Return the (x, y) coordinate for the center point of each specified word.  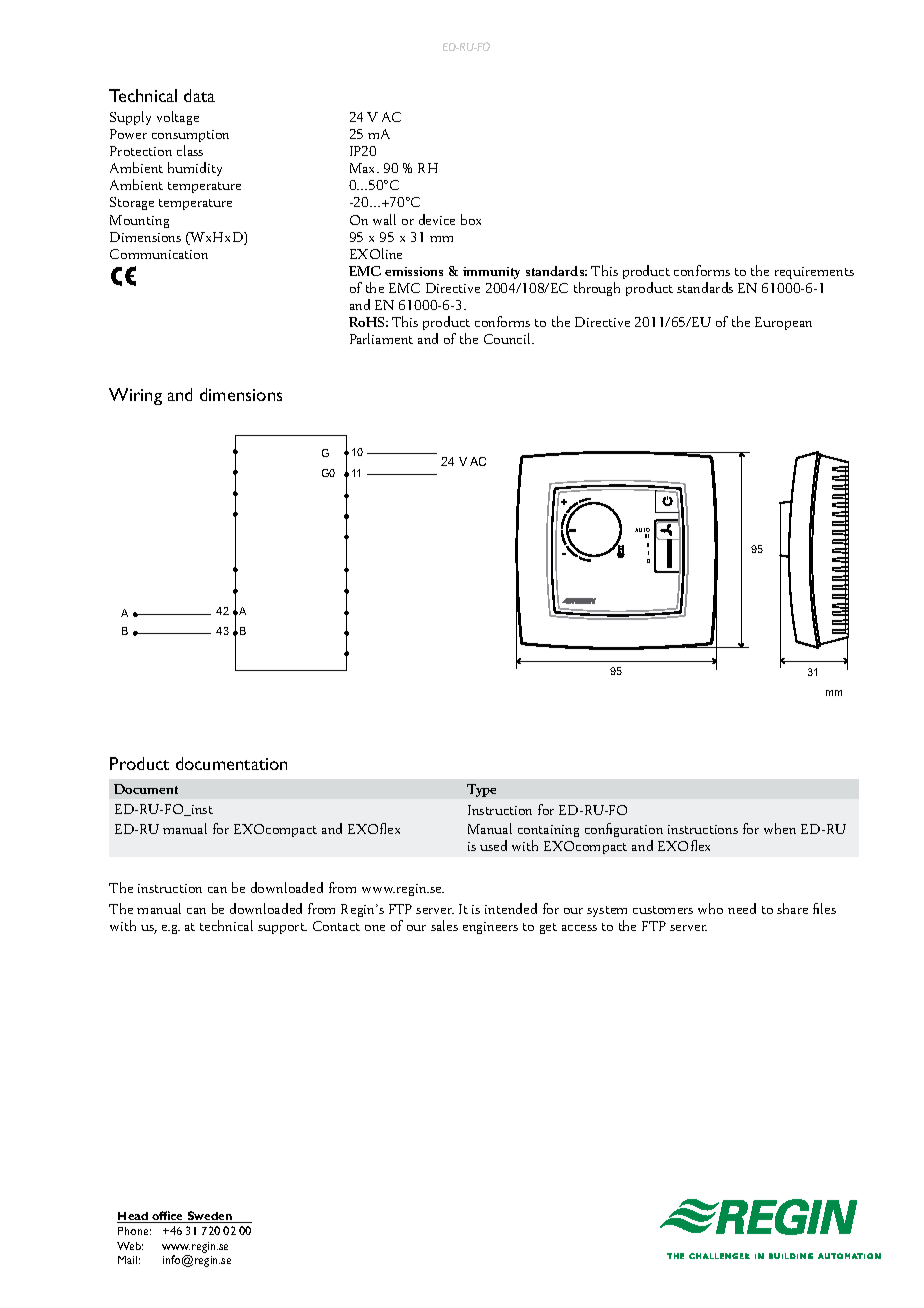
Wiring (135, 396)
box (471, 219)
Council (508, 338)
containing (548, 831)
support (282, 928)
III (647, 536)
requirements (814, 273)
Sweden (209, 1217)
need (742, 908)
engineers (490, 928)
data (199, 95)
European (783, 323)
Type (481, 790)
